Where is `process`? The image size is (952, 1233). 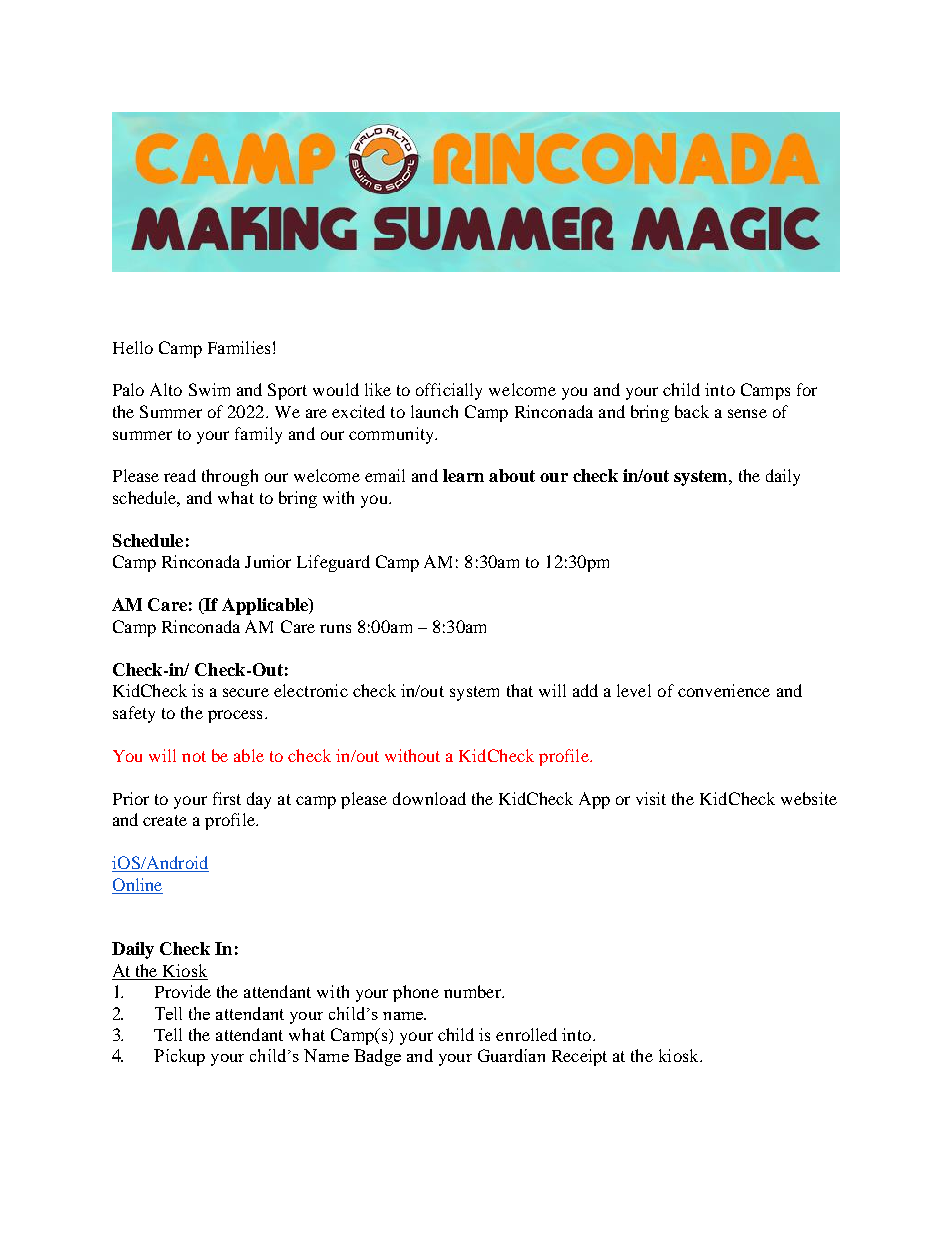 process is located at coordinates (235, 716).
